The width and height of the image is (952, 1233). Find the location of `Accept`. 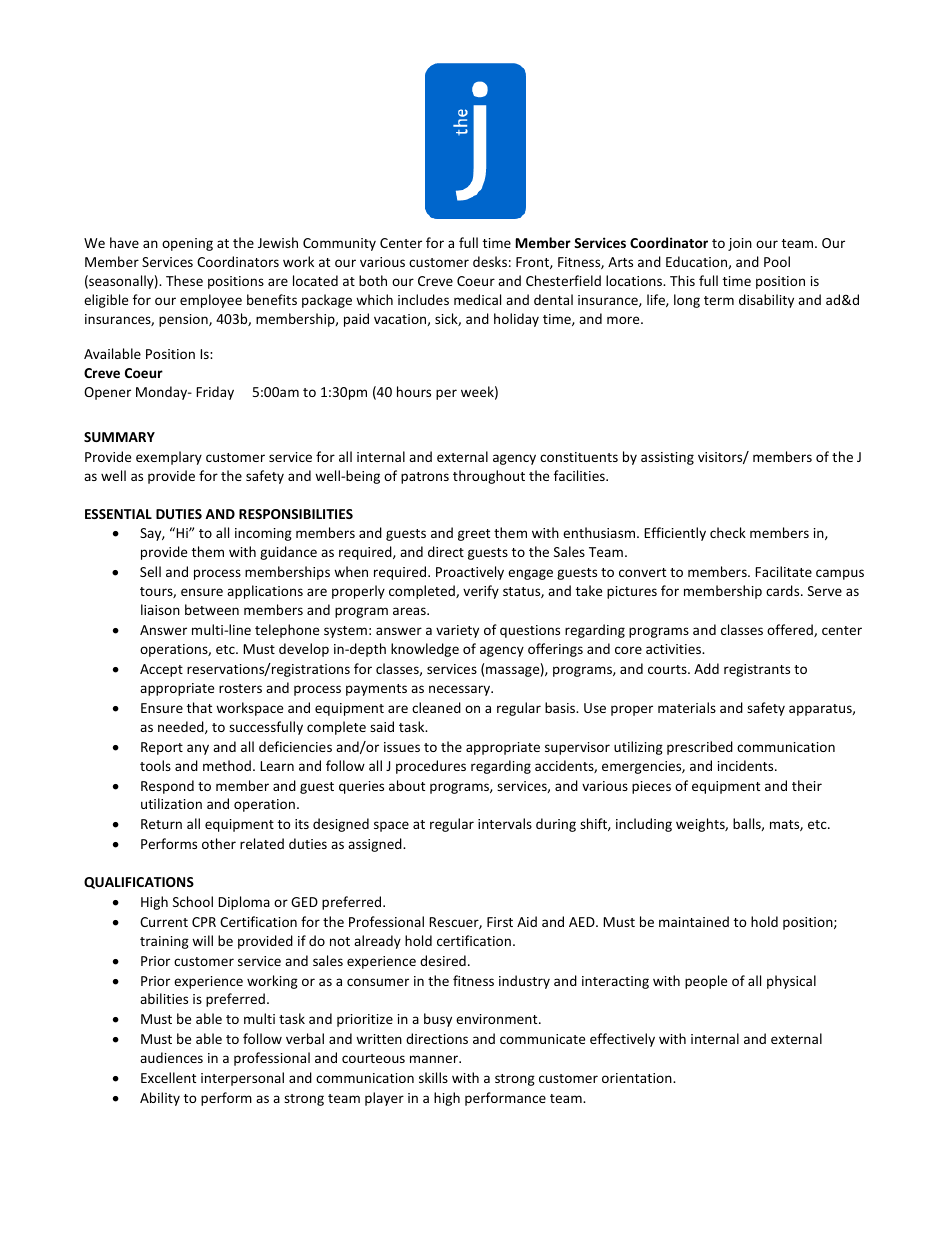

Accept is located at coordinates (161, 670).
